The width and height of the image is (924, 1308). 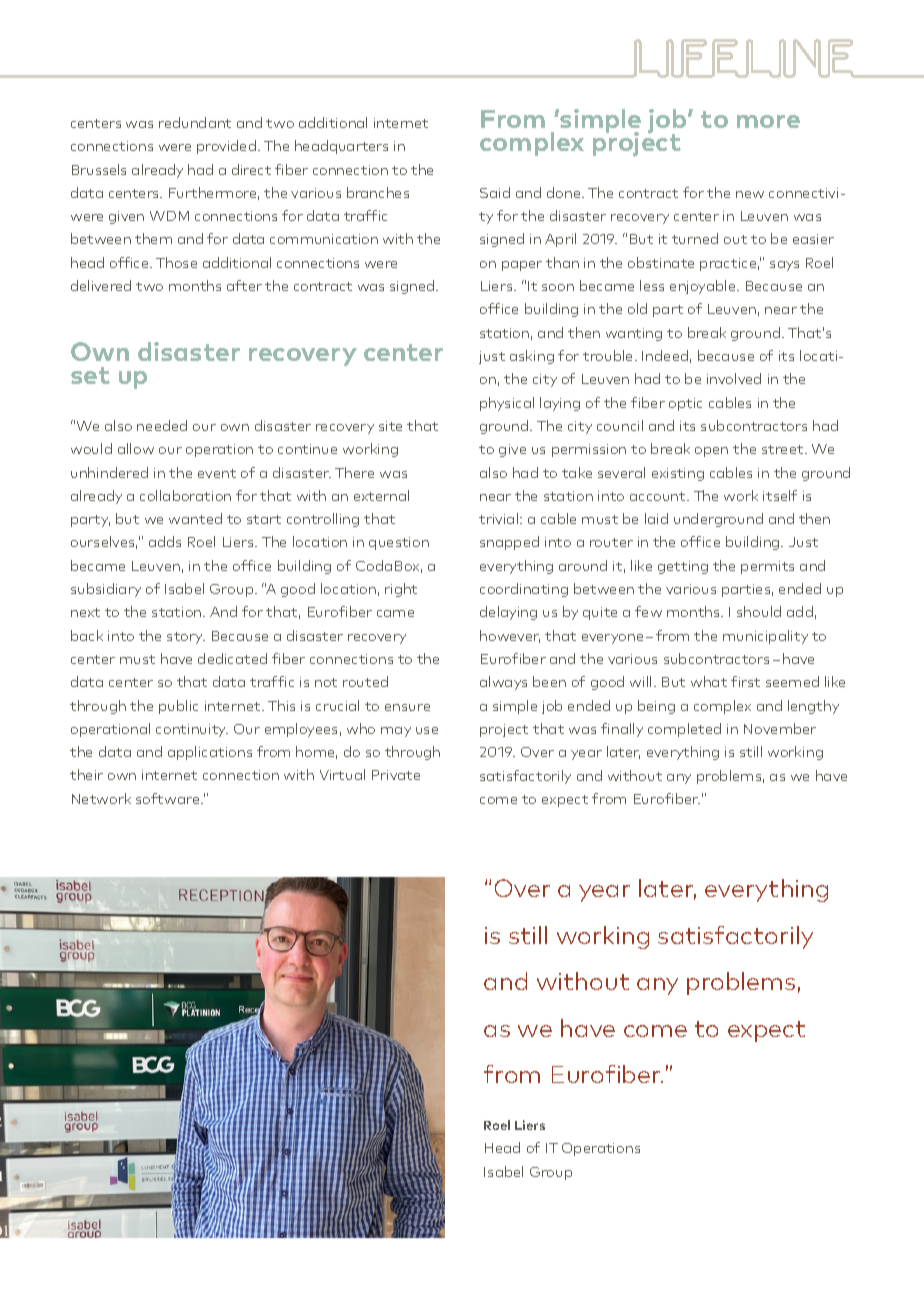 I want to click on redundant, so click(x=195, y=122).
